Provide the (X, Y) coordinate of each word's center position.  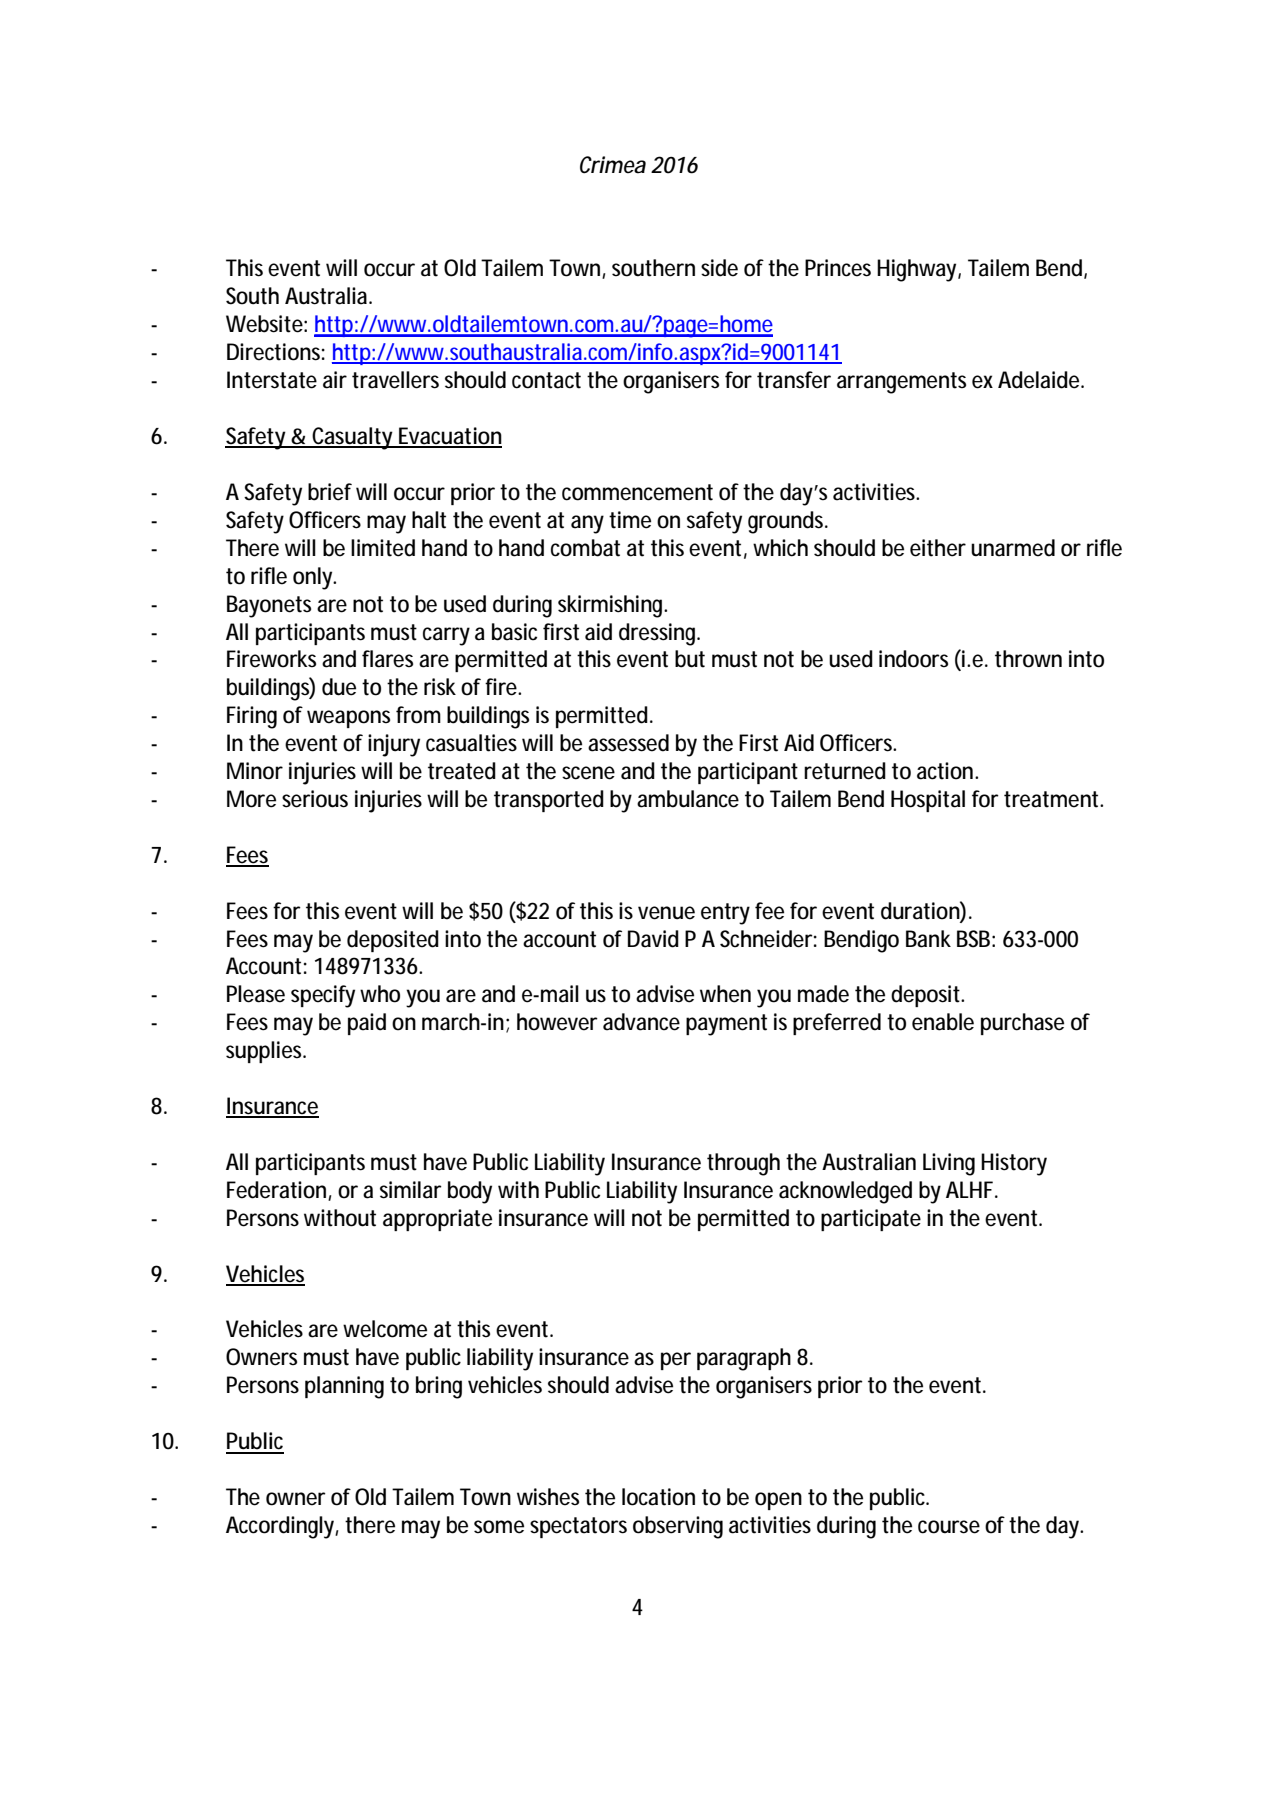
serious (315, 799)
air (335, 380)
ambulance (688, 799)
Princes (838, 268)
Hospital (928, 801)
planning (344, 1387)
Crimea (613, 165)
